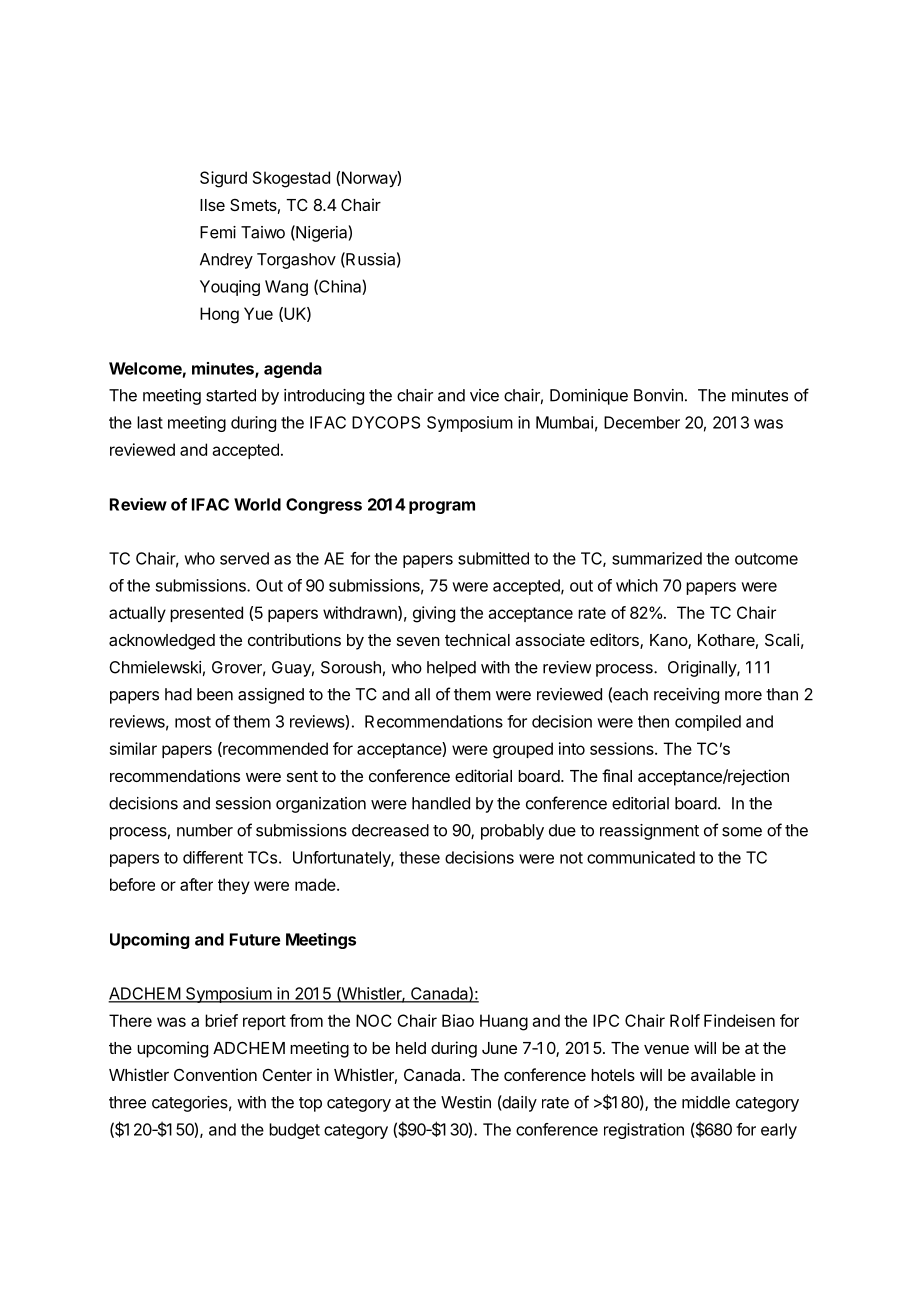  Describe the element at coordinates (466, 1102) in the screenshot. I see `Westin` at that location.
